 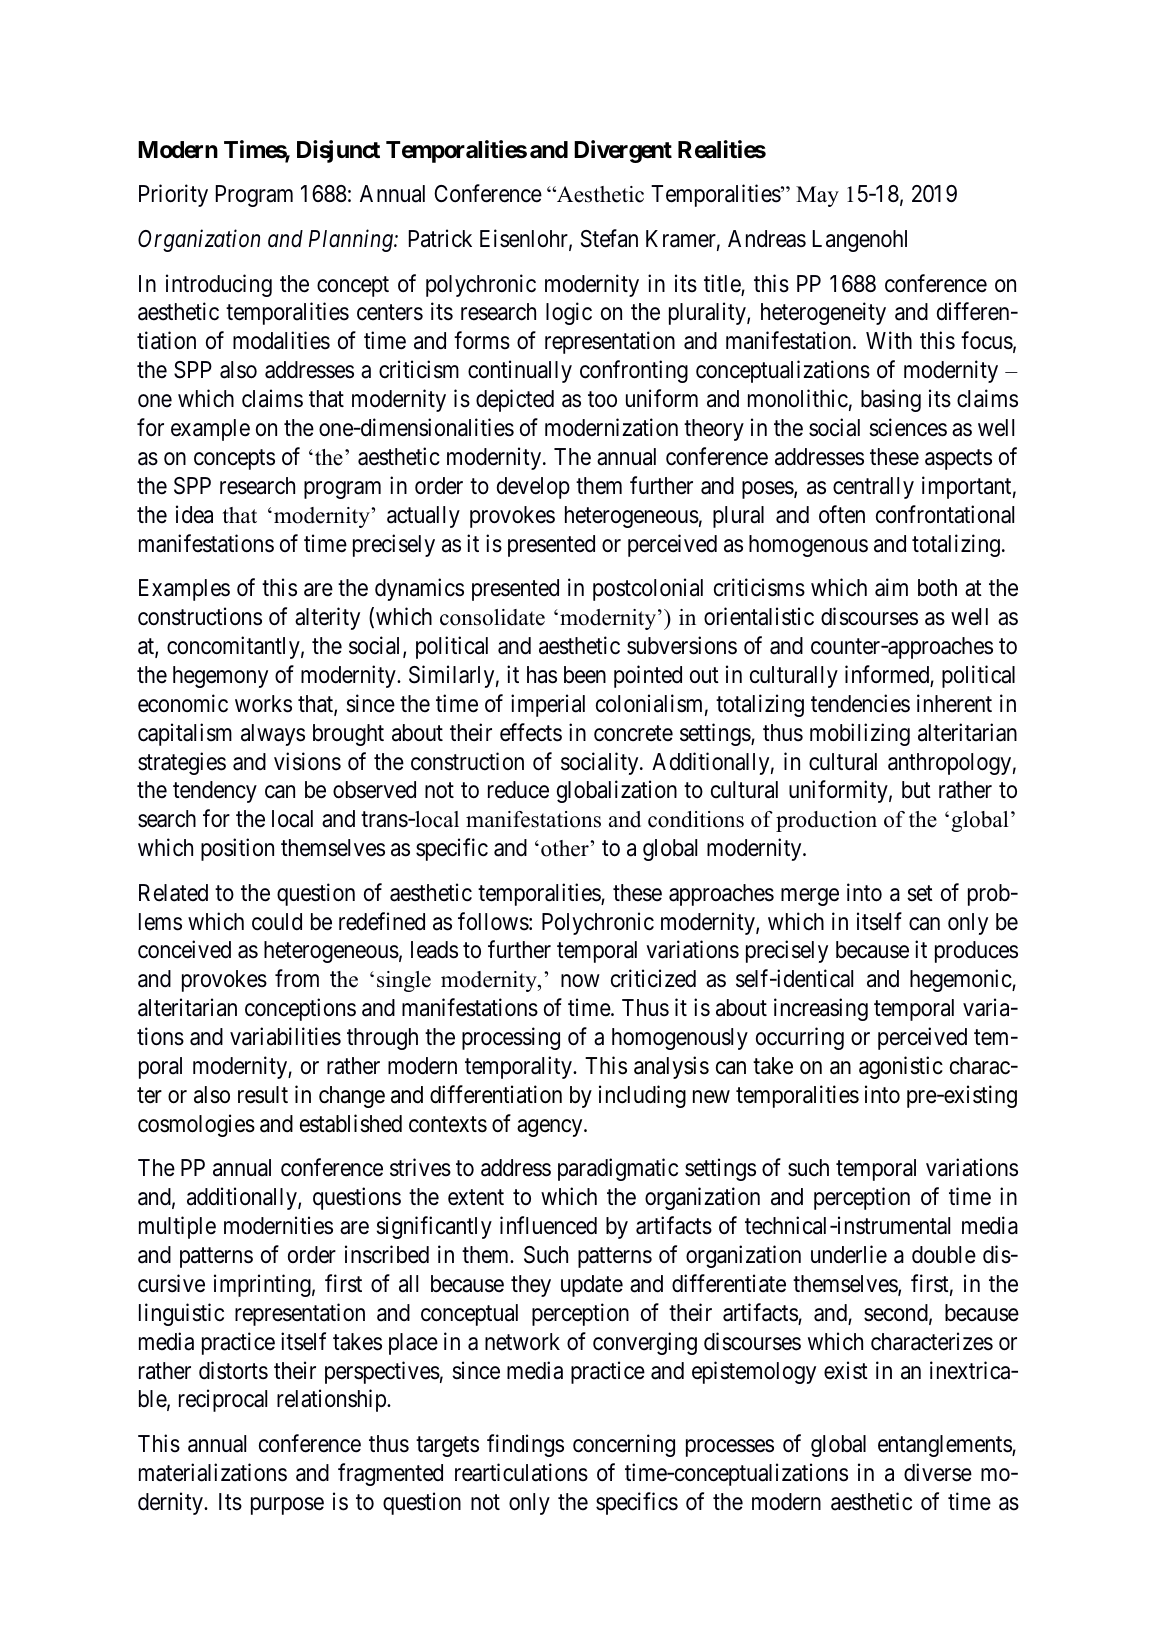 I want to click on been, so click(x=585, y=675).
